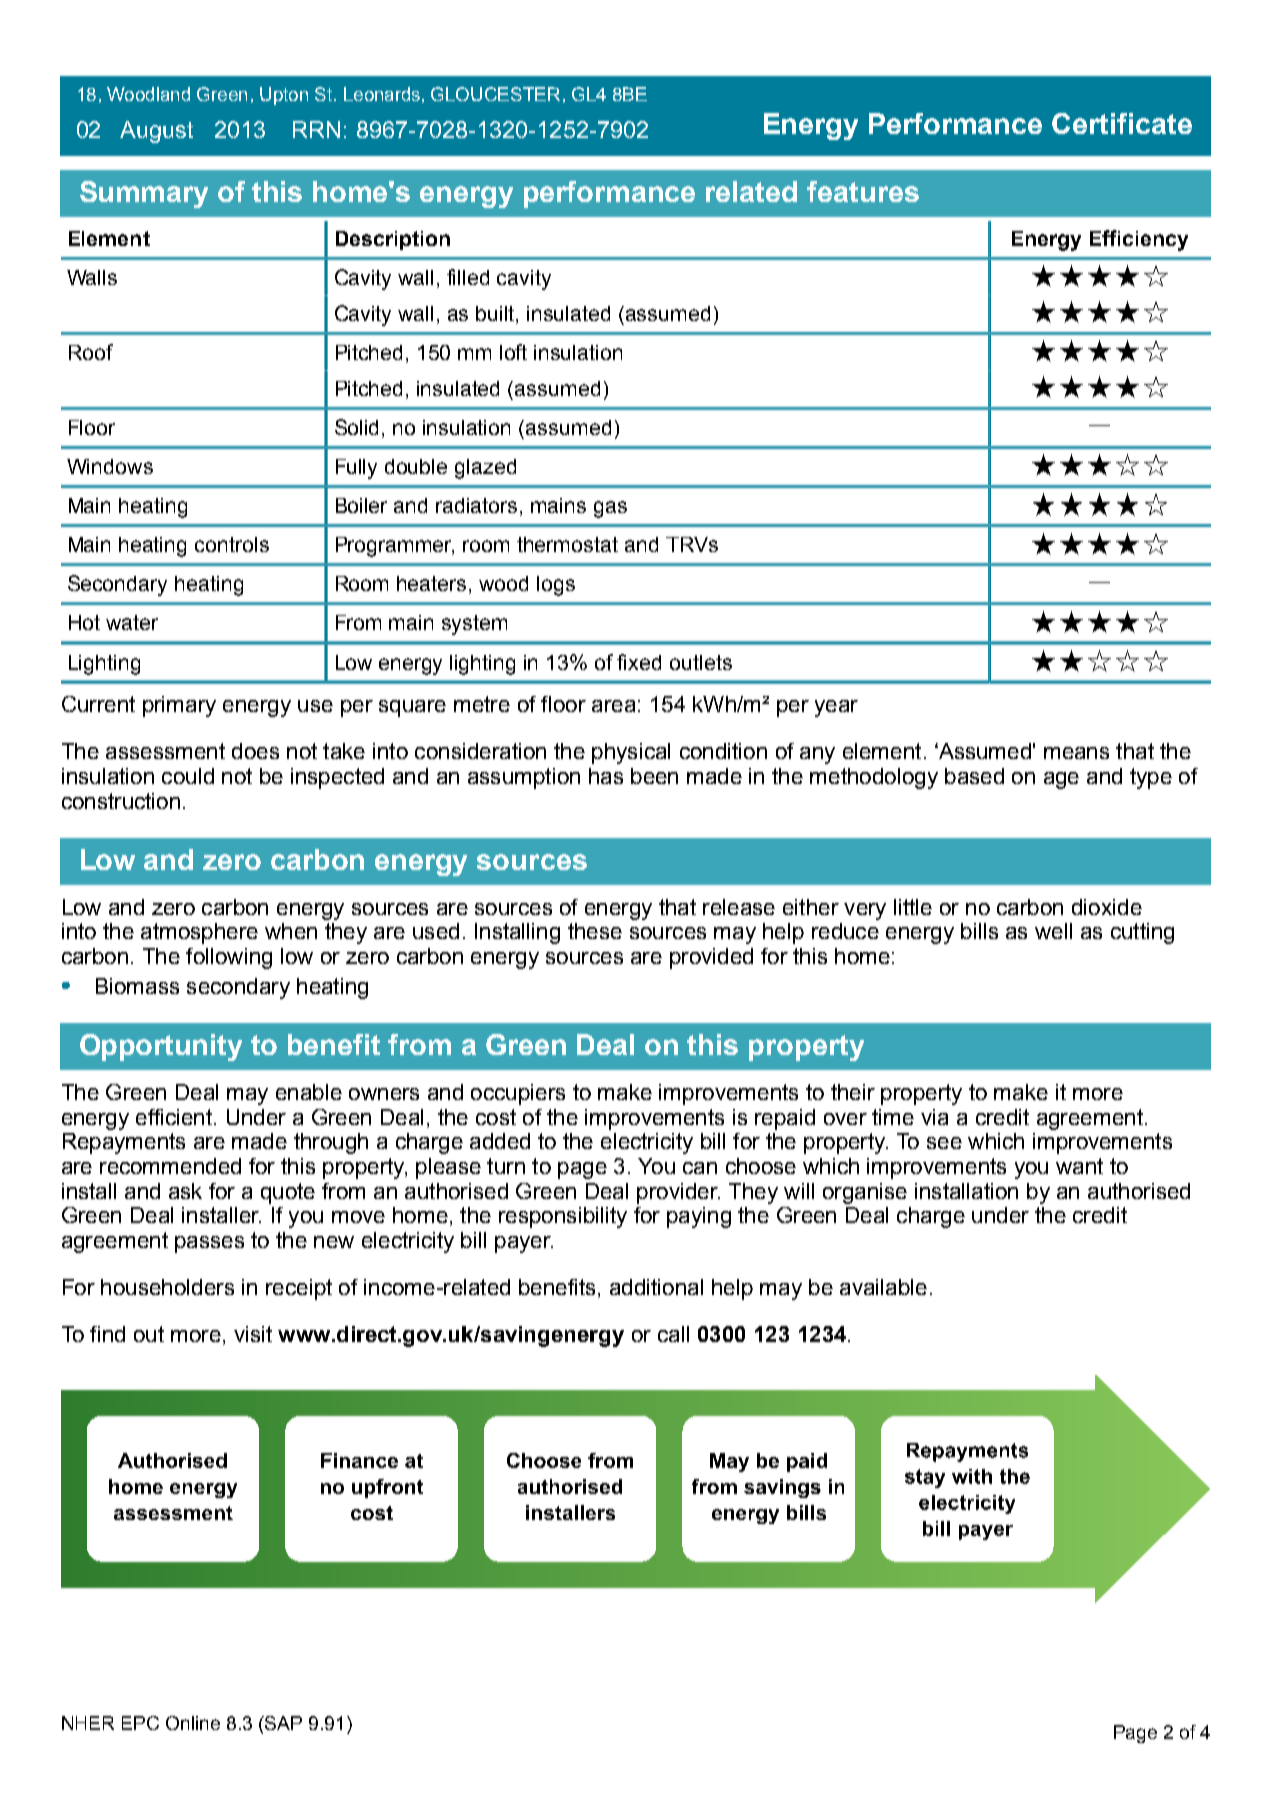 Image resolution: width=1271 pixels, height=1798 pixels. What do you see at coordinates (156, 132) in the image?
I see `August` at bounding box center [156, 132].
